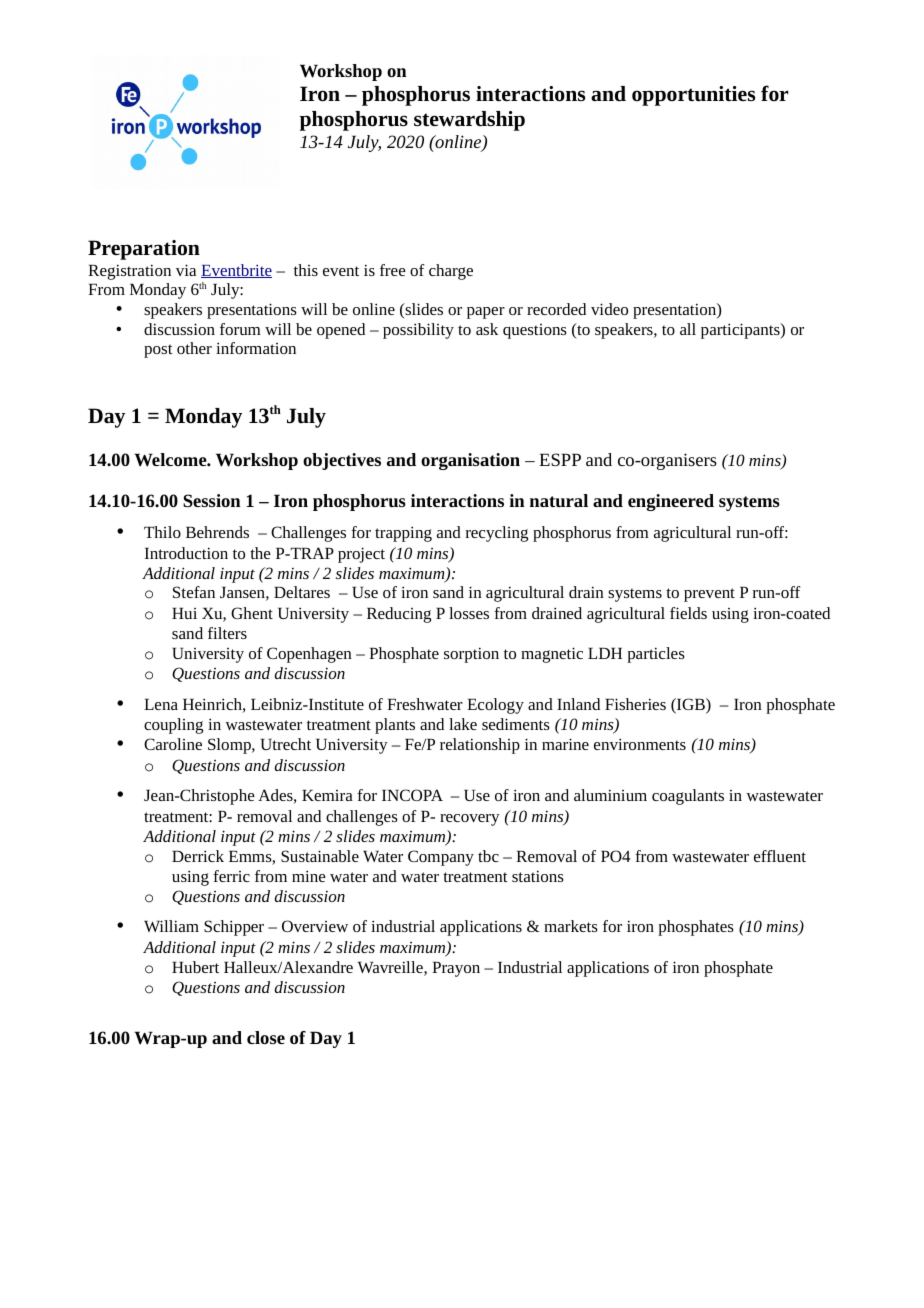  Describe the element at coordinates (469, 121) in the screenshot. I see `stewardship` at that location.
